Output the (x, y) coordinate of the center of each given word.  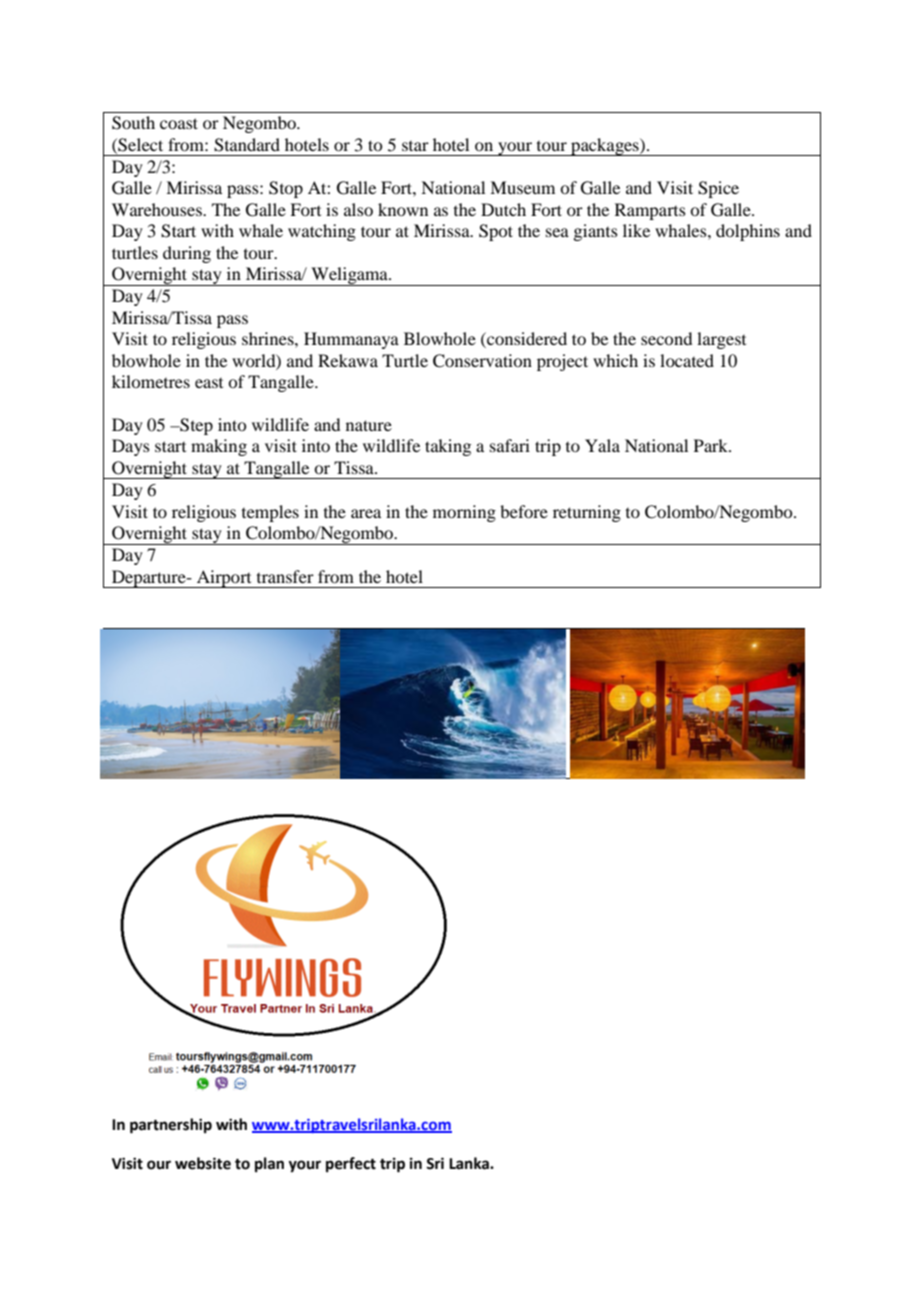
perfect (351, 1165)
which (615, 360)
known (403, 209)
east (209, 383)
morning (464, 513)
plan (269, 1165)
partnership (171, 1126)
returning (587, 513)
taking (448, 447)
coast (179, 123)
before (524, 511)
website (203, 1163)
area (366, 513)
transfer (285, 576)
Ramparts (650, 211)
